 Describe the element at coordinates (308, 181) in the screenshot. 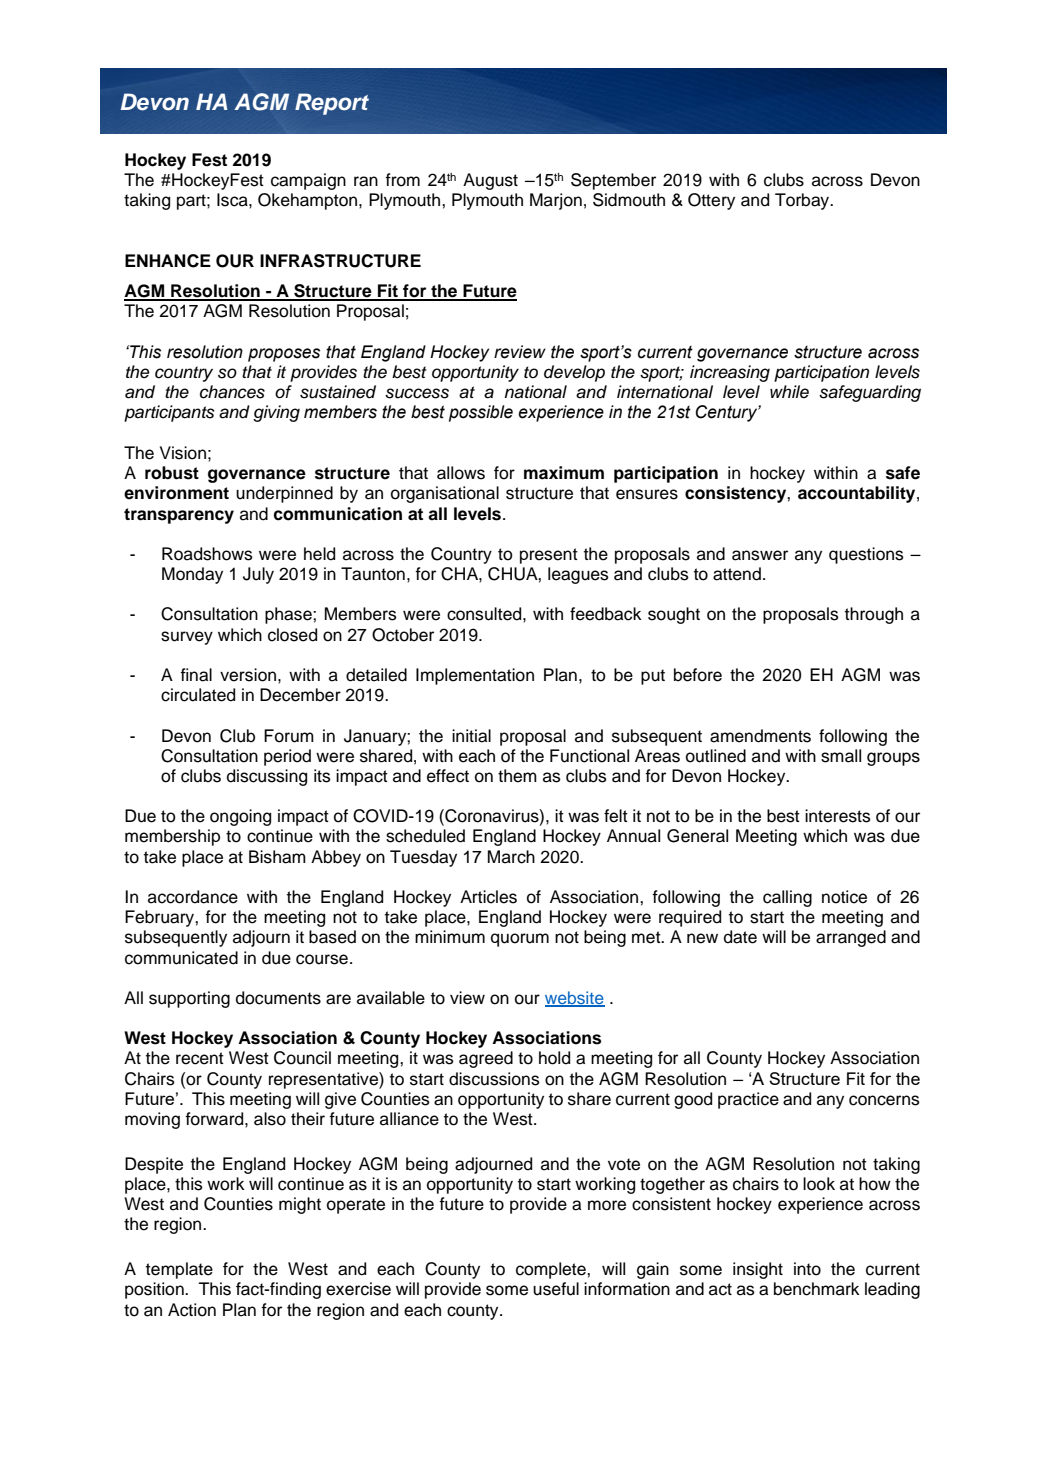

I see `campaign` at that location.
